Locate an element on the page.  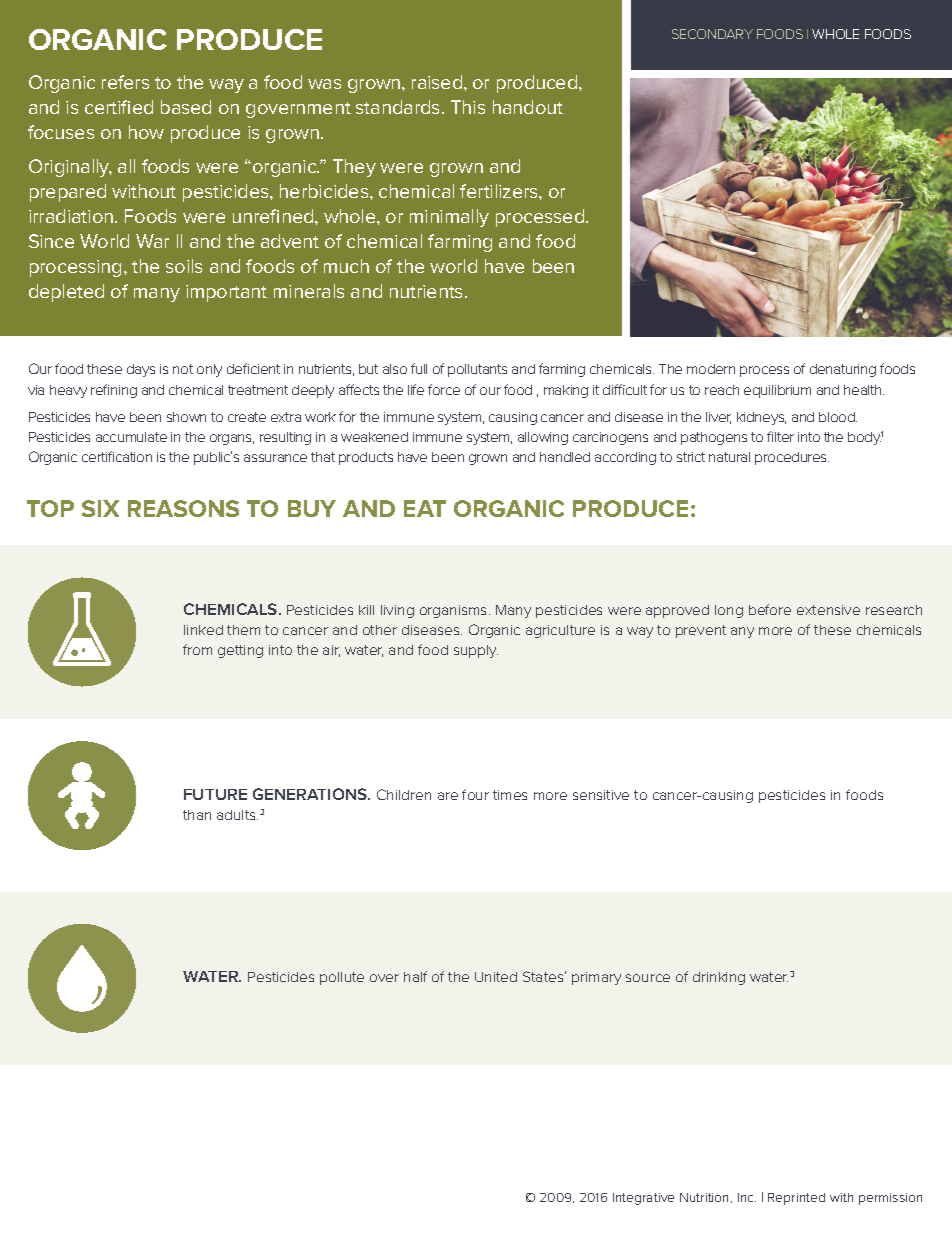
sensitive is located at coordinates (601, 795).
